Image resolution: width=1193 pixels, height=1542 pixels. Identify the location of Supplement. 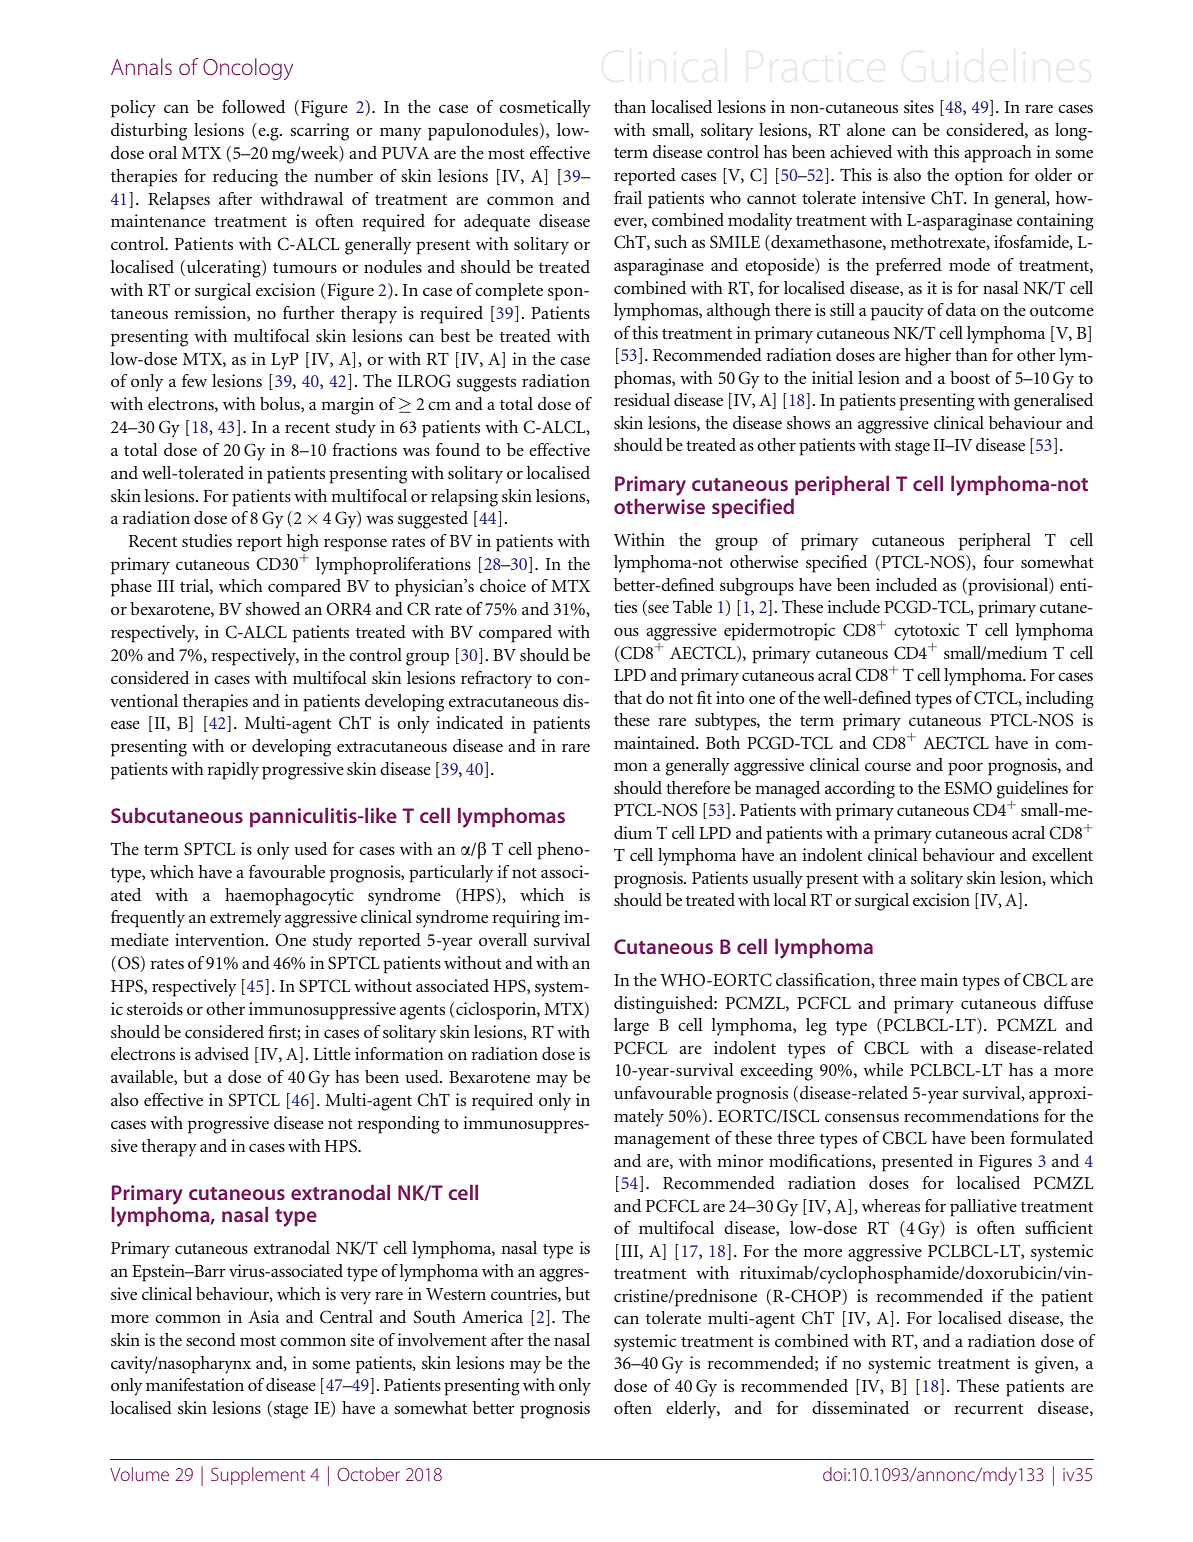
(258, 1476).
